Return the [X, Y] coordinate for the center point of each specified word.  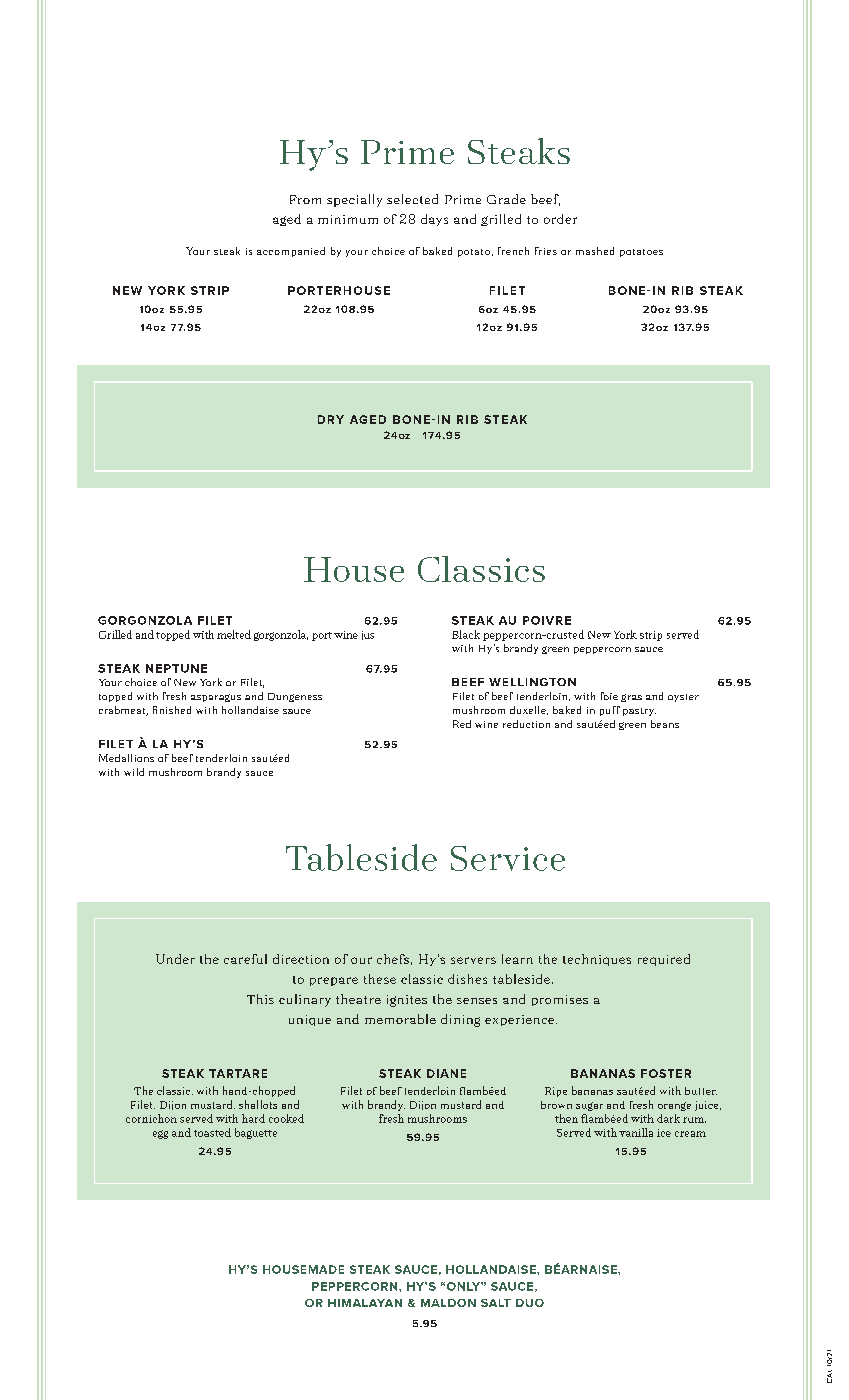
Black [466, 634]
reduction [526, 724]
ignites [407, 1001]
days [434, 220]
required [664, 960]
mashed [595, 251]
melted [234, 634]
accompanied [291, 252]
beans [665, 724]
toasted [212, 1132]
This [260, 999]
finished [172, 710]
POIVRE [547, 620]
